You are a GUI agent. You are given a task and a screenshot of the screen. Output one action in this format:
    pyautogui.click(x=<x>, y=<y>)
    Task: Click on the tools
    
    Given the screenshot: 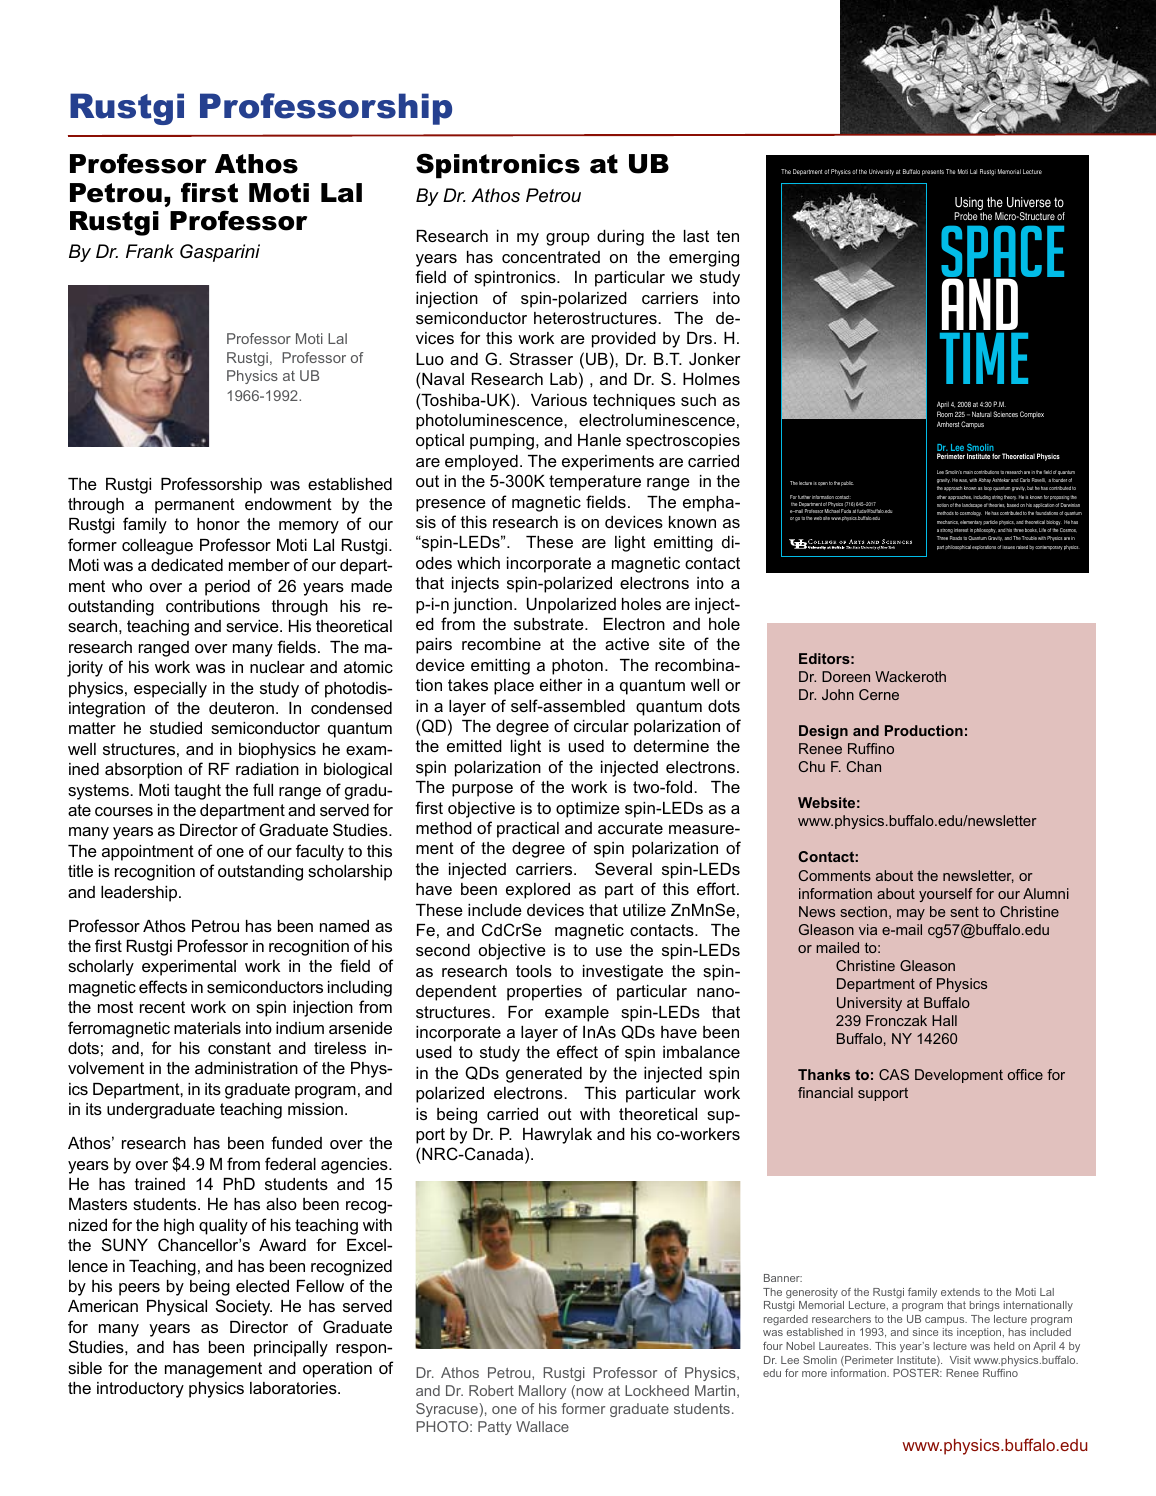 What is the action you would take?
    pyautogui.click(x=534, y=971)
